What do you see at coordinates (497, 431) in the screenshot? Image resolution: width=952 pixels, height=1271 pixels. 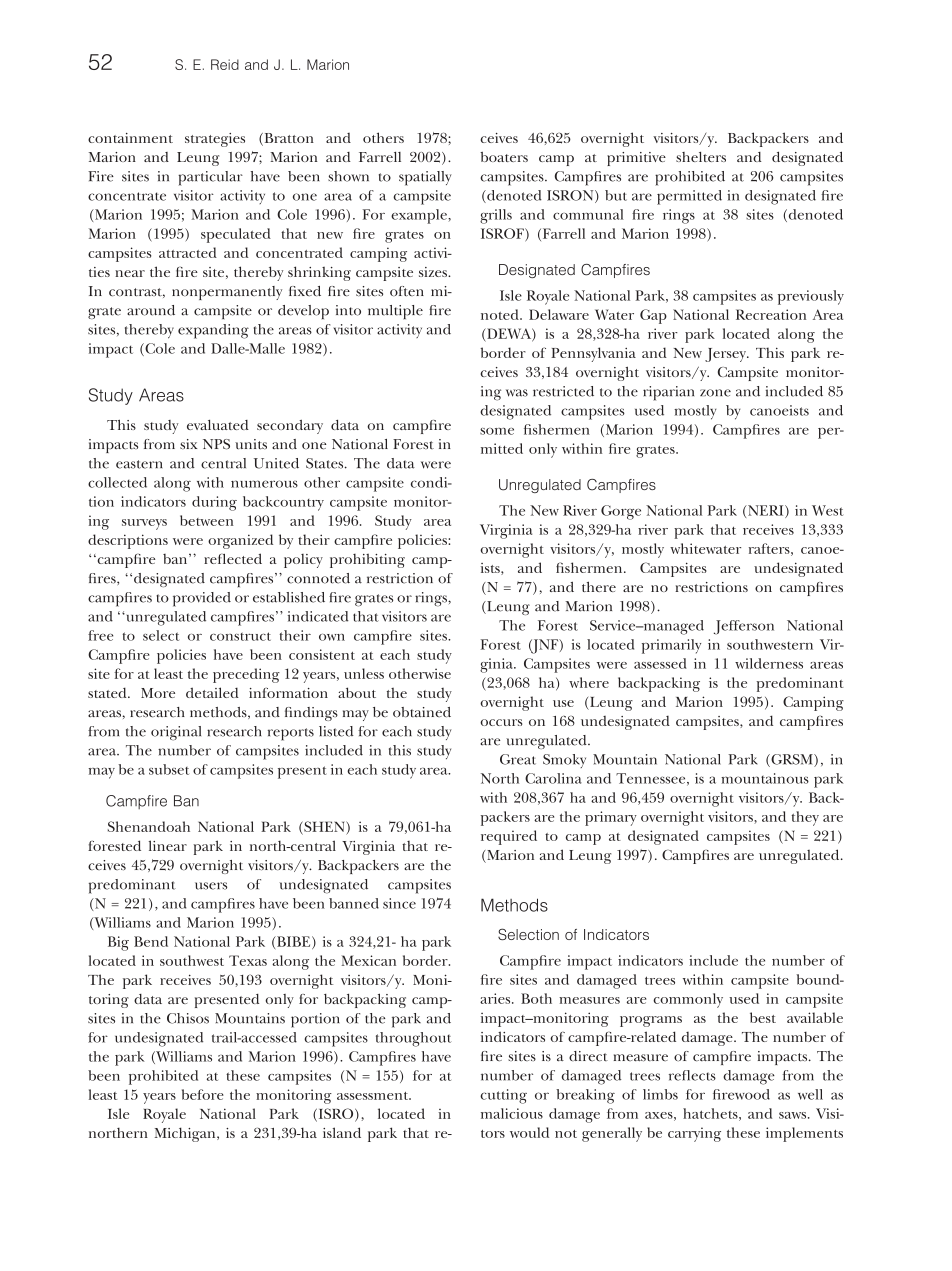 I see `some` at bounding box center [497, 431].
